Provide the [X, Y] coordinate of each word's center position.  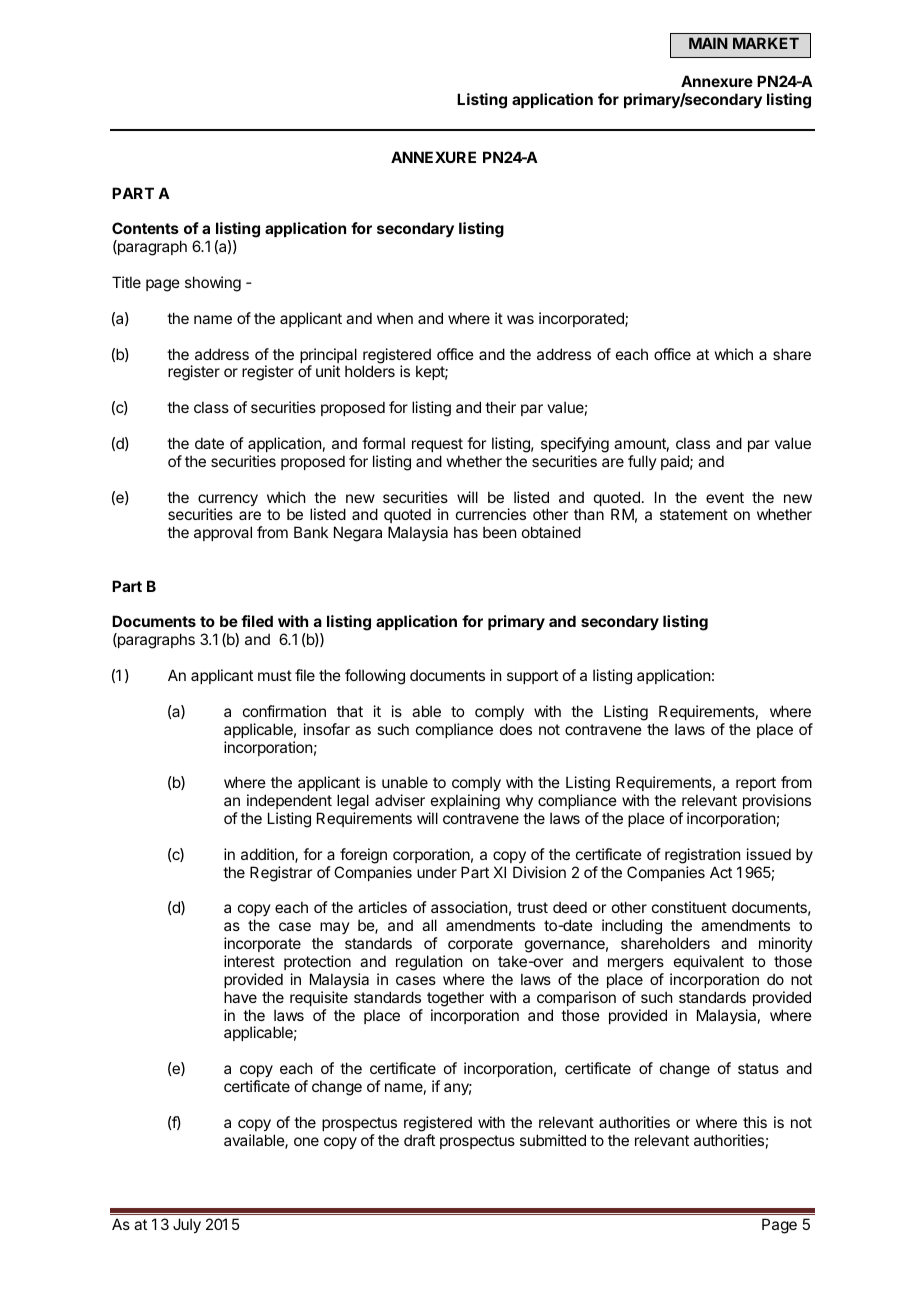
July [187, 1225]
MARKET [766, 43]
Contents [145, 228]
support [532, 677]
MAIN [708, 43]
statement [694, 514]
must [275, 675]
